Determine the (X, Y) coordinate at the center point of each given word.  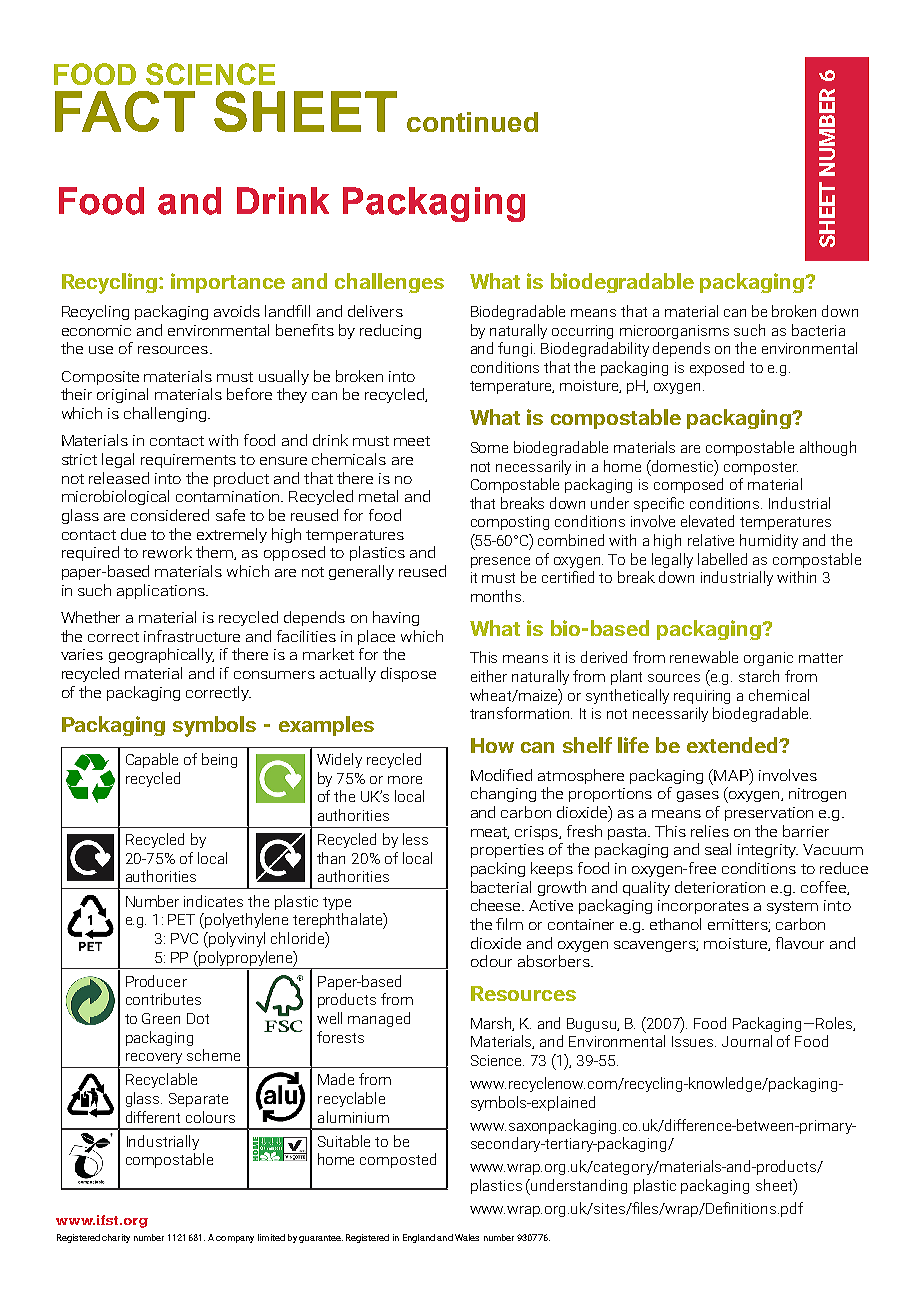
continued (472, 122)
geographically (161, 655)
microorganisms (674, 332)
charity (116, 1238)
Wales (467, 1237)
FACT (125, 111)
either (489, 676)
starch (759, 676)
